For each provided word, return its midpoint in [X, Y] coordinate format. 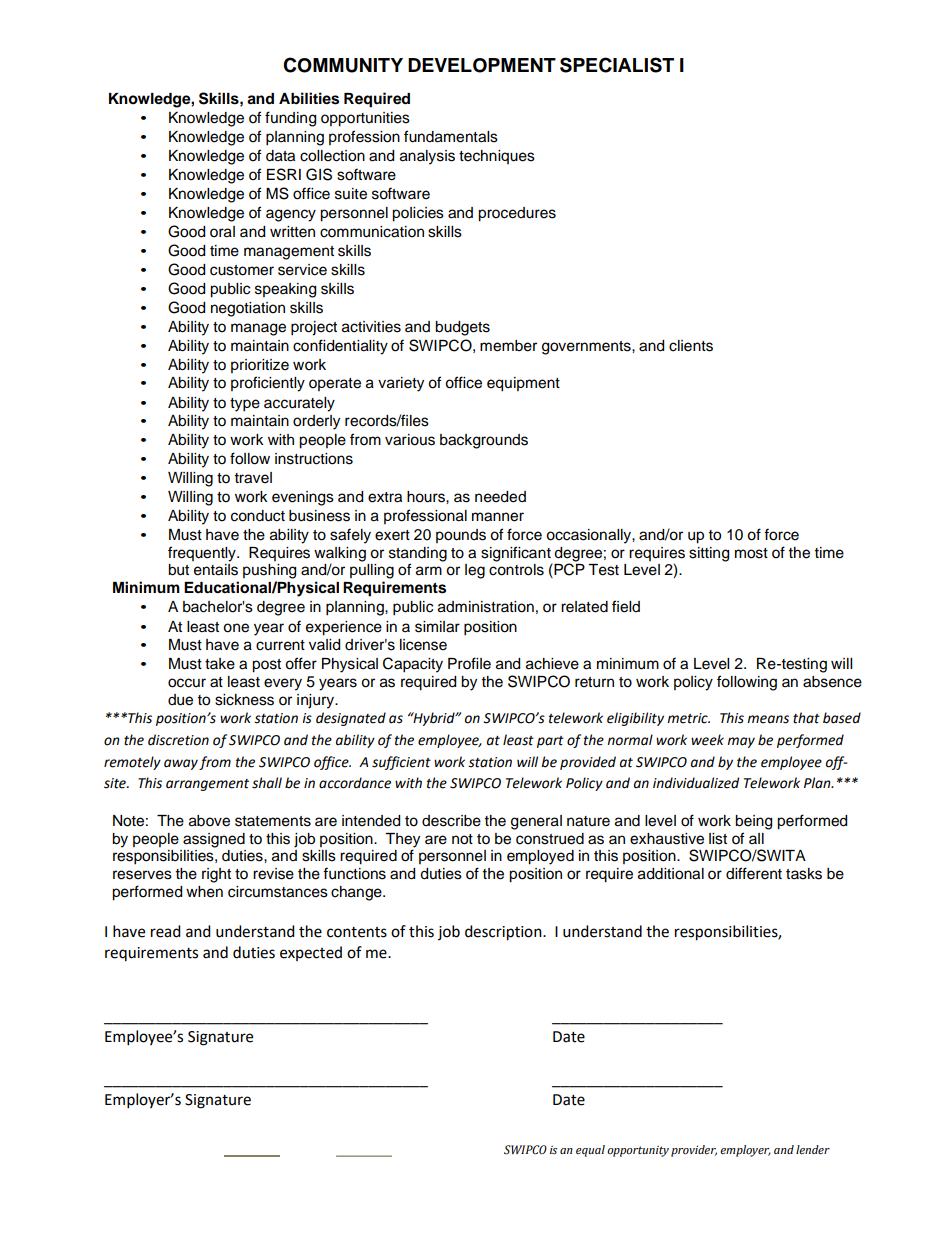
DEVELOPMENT [482, 65]
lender [813, 1150]
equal [590, 1151]
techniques [497, 157]
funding [290, 119]
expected [311, 953]
